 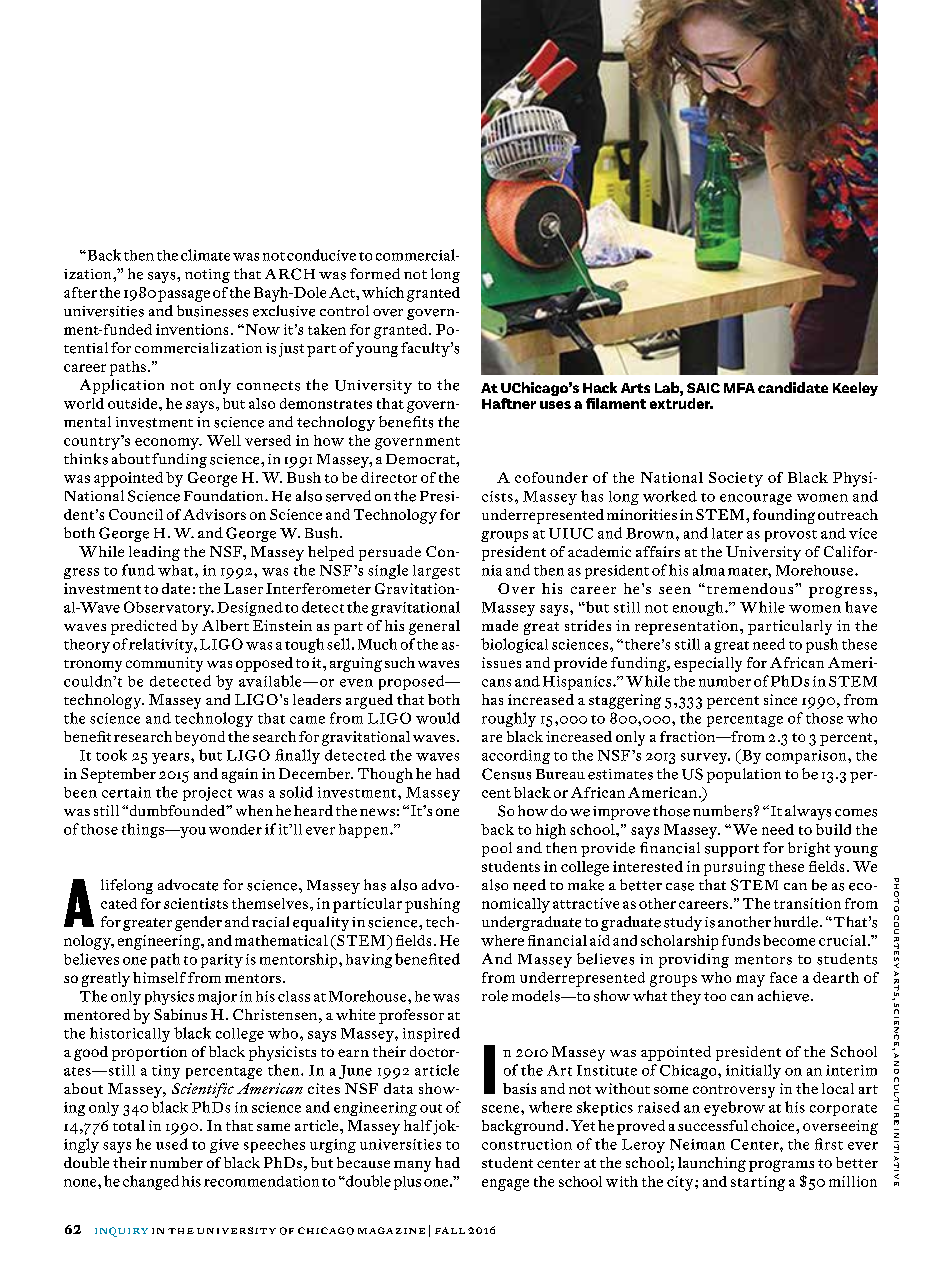 I want to click on which, so click(x=383, y=292).
